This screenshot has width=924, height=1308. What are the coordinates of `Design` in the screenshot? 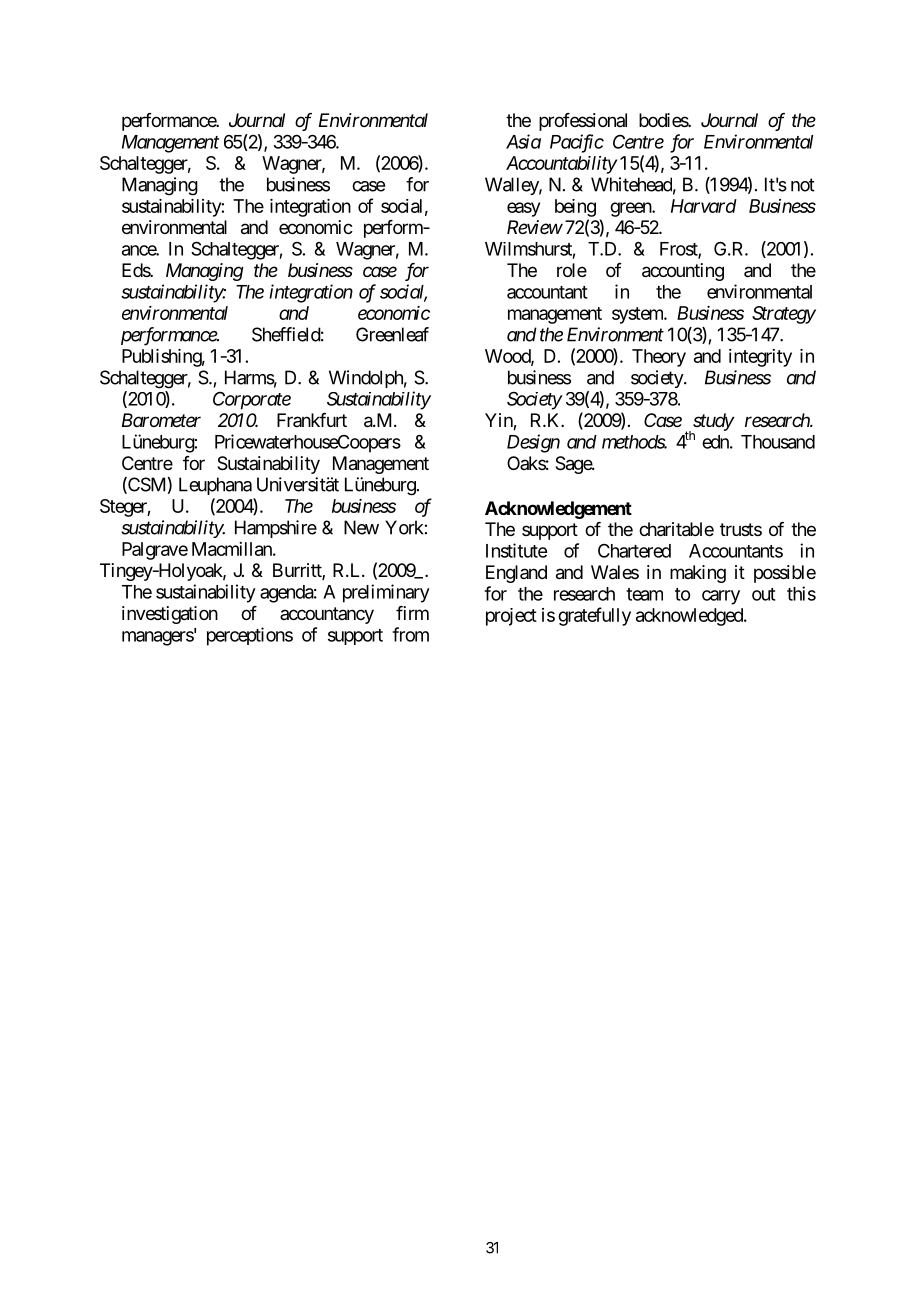 It's located at (533, 443).
